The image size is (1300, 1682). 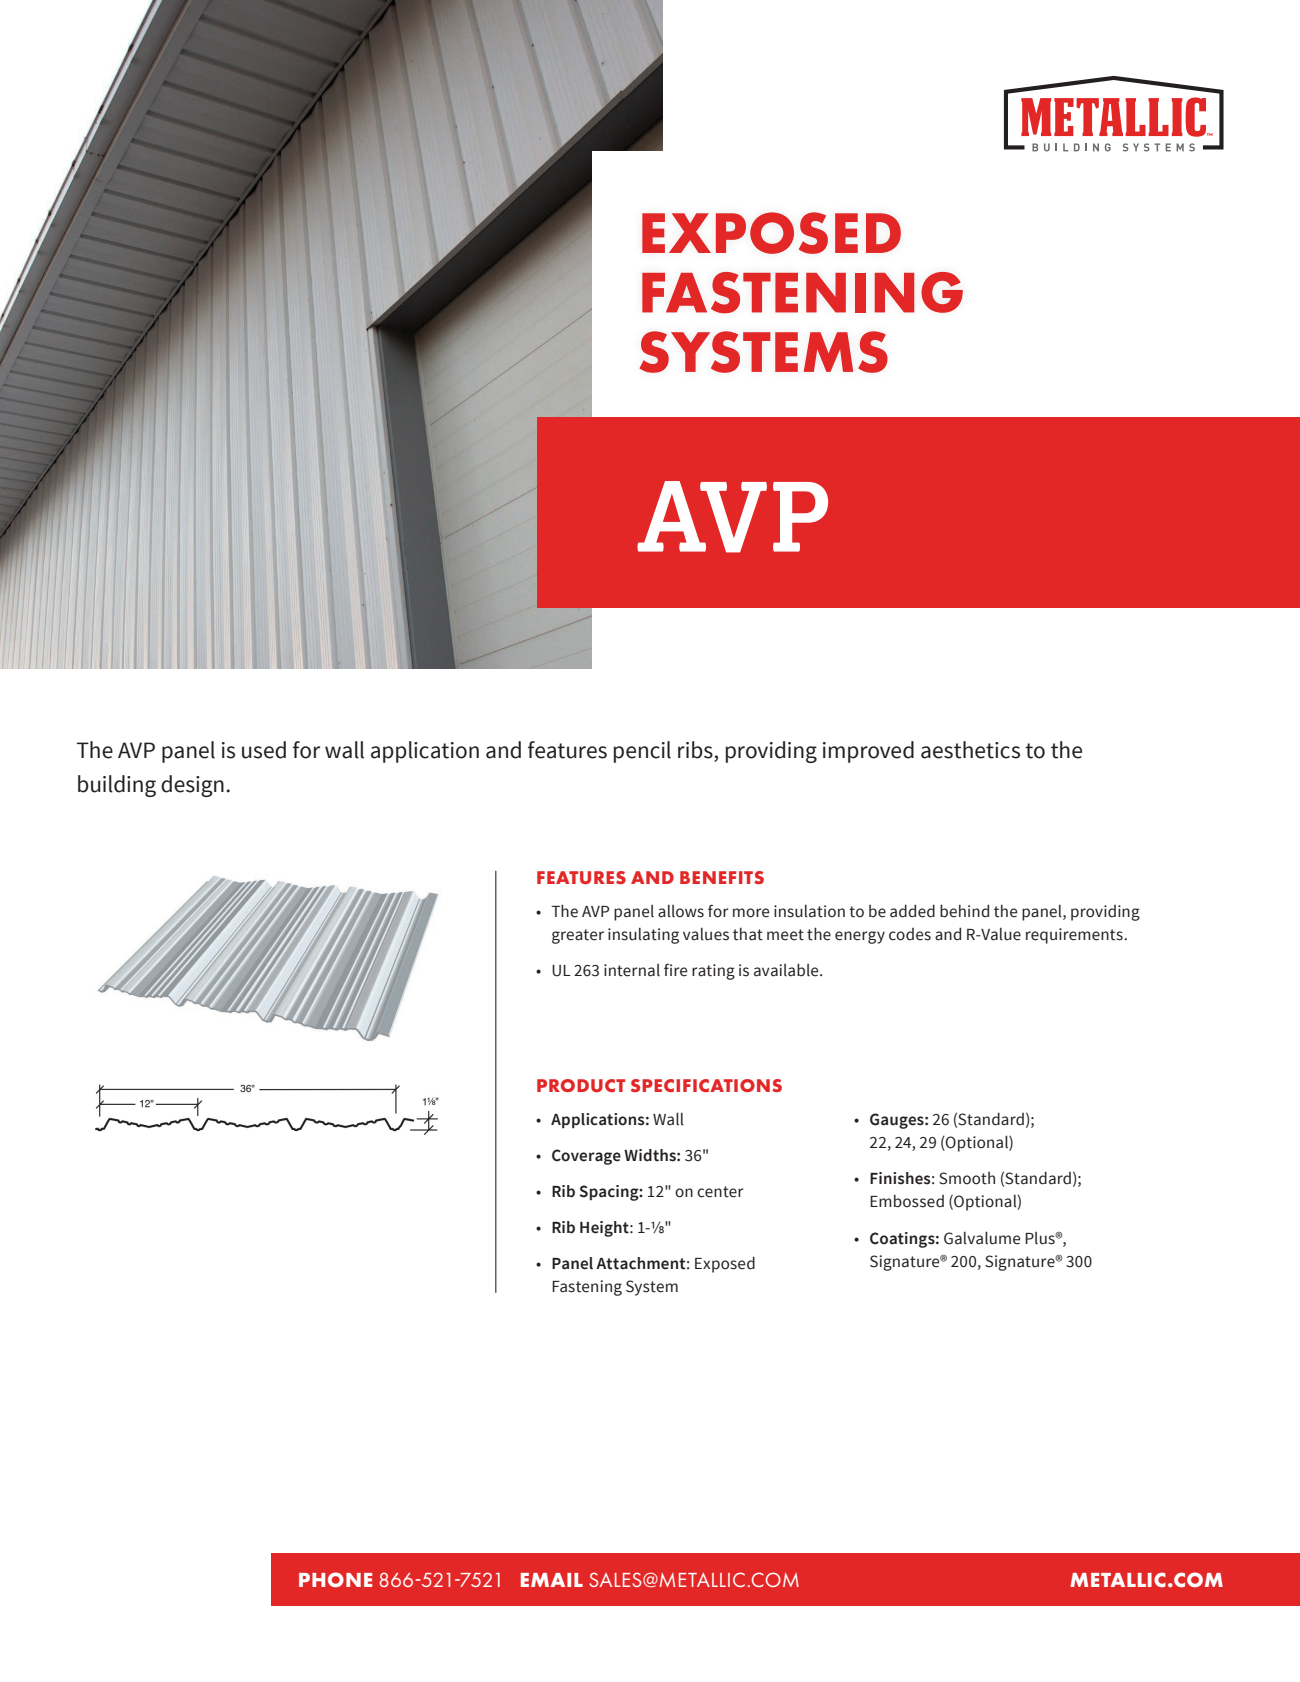 What do you see at coordinates (192, 786) in the page?
I see `design` at bounding box center [192, 786].
